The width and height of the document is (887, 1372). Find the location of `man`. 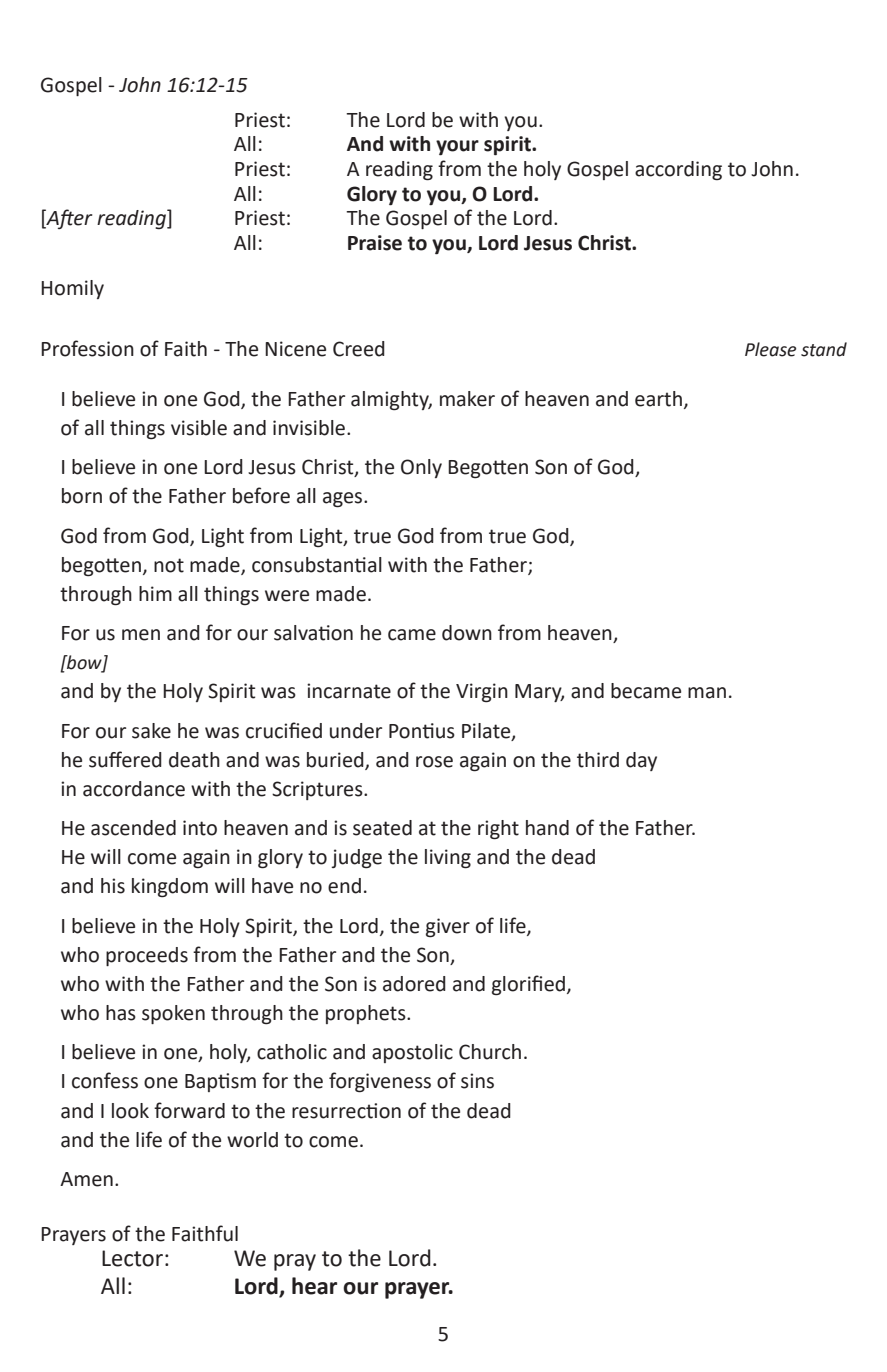

man is located at coordinates (707, 693).
